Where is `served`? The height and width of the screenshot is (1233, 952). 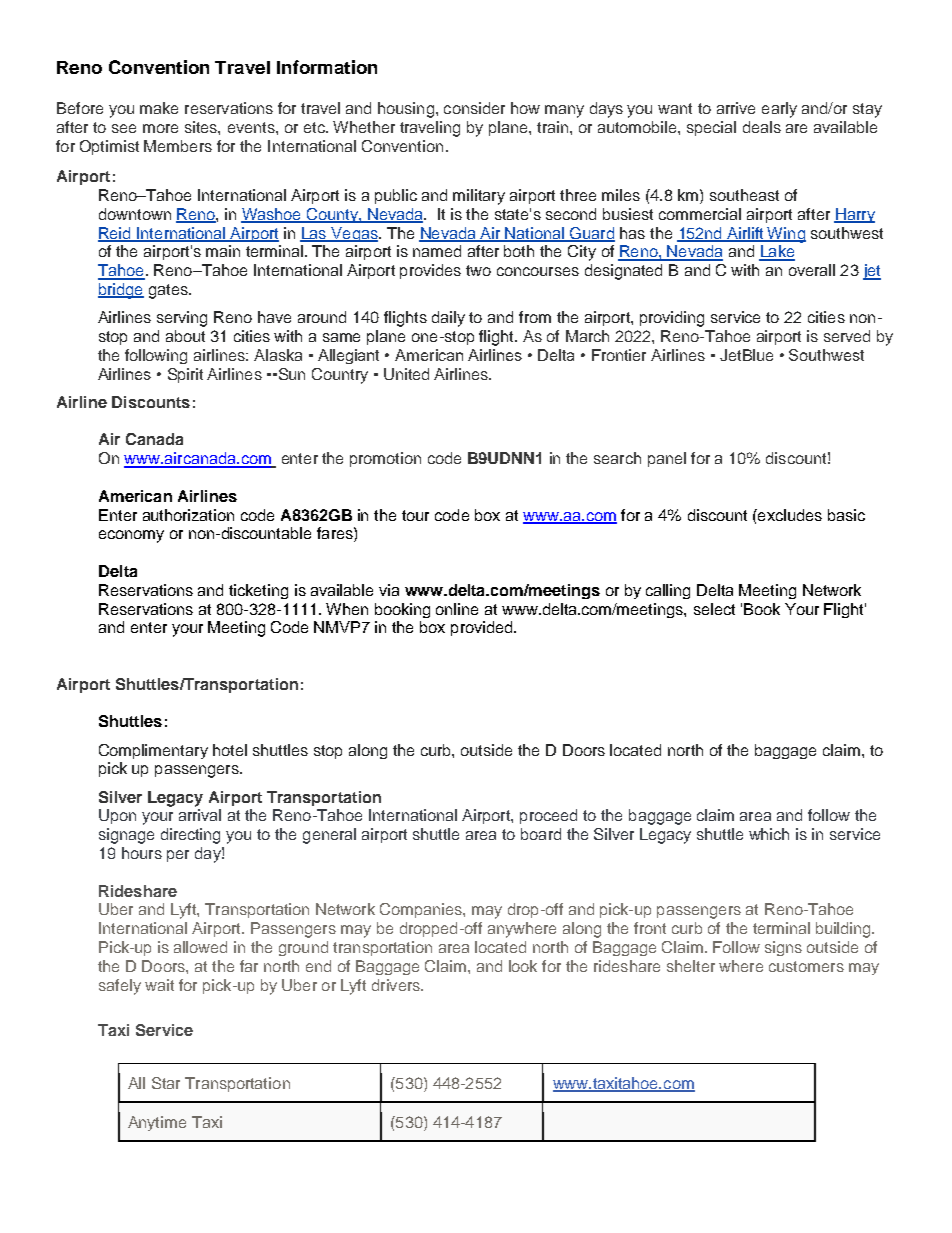
served is located at coordinates (847, 336).
